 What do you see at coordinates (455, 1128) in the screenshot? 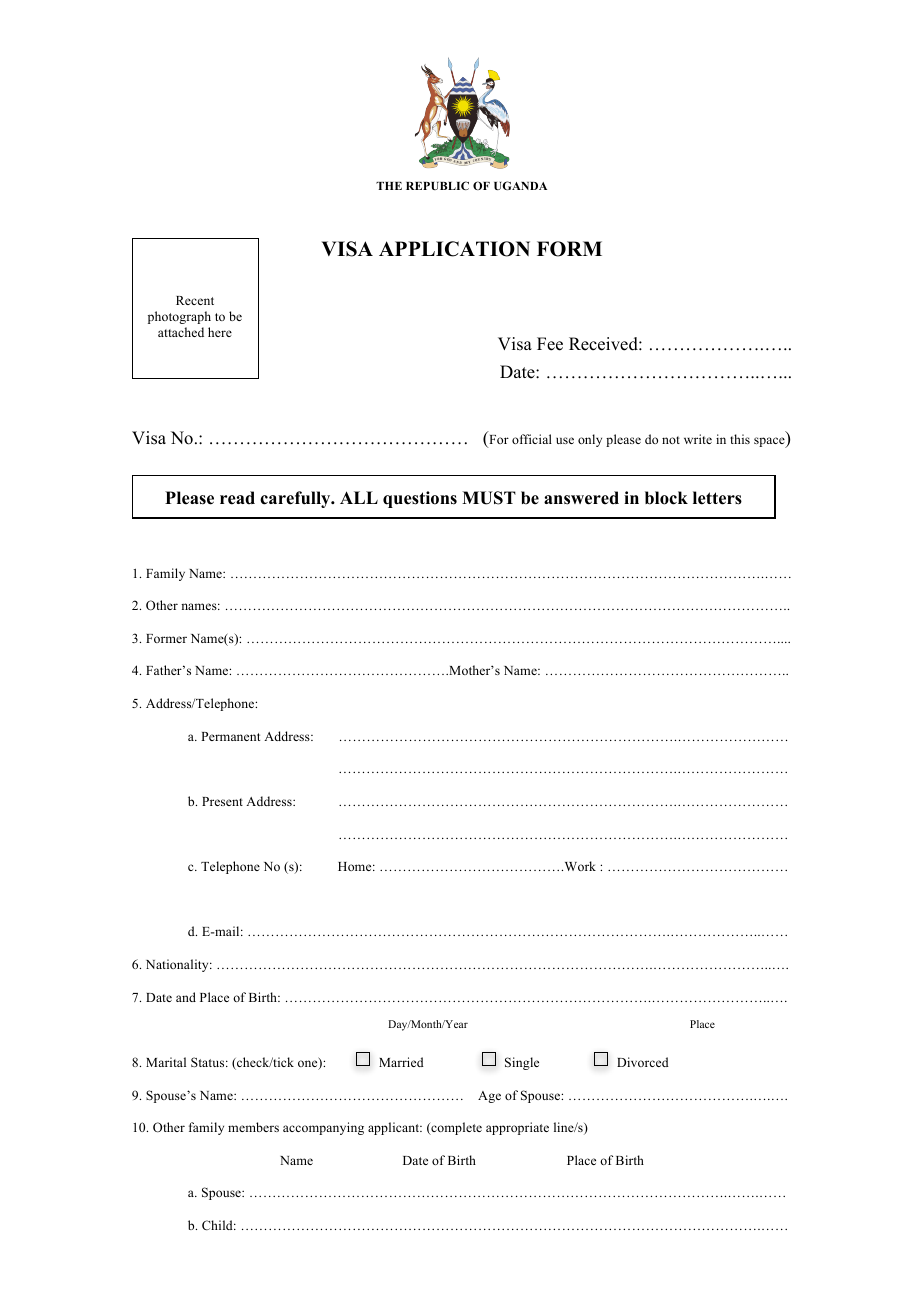
I see `complete` at bounding box center [455, 1128].
